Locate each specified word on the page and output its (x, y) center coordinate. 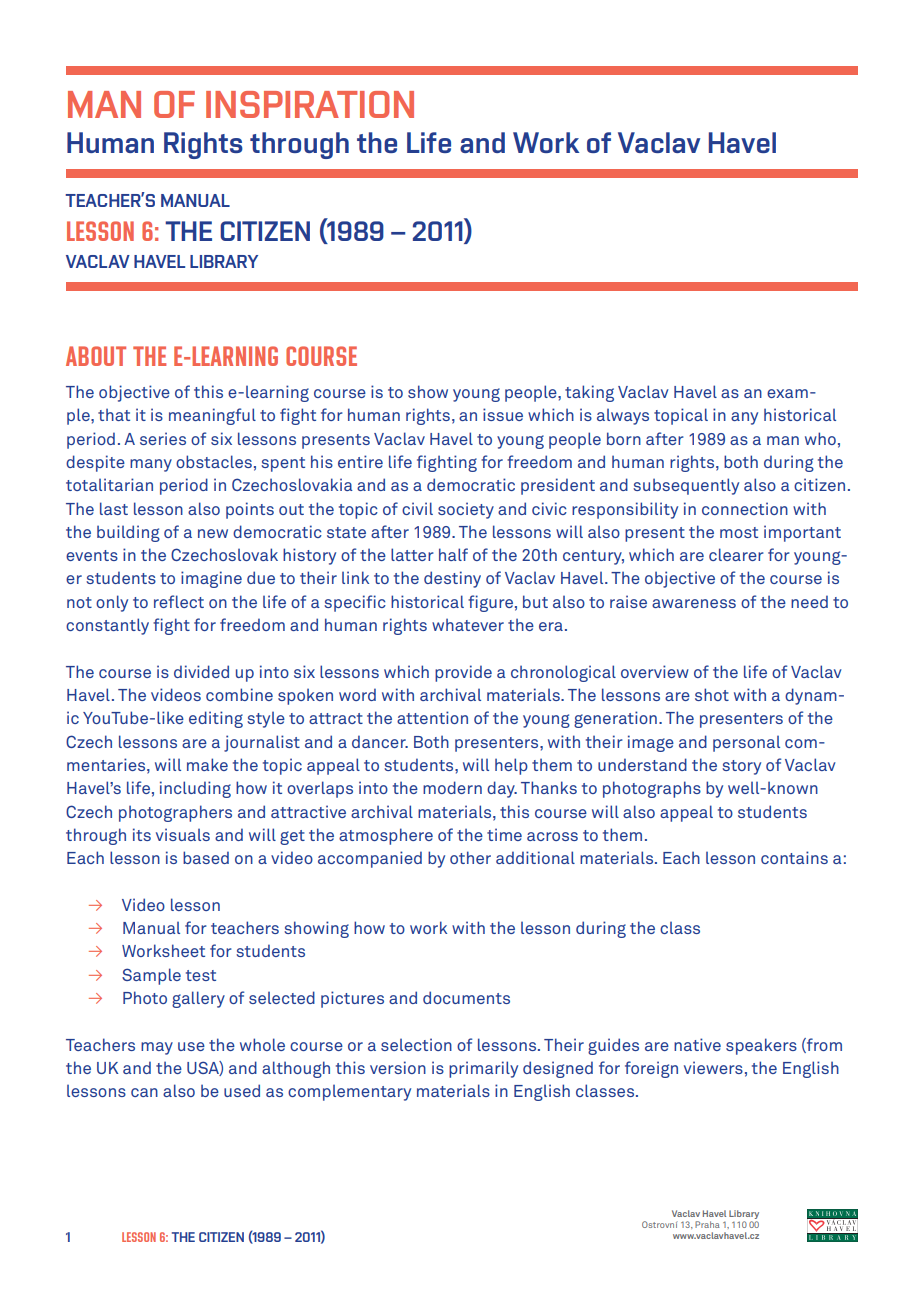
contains (794, 857)
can (144, 1092)
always (623, 417)
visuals (183, 834)
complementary (349, 1093)
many (151, 465)
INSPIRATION (310, 104)
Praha (707, 1224)
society (466, 510)
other (470, 857)
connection (745, 508)
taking (589, 393)
